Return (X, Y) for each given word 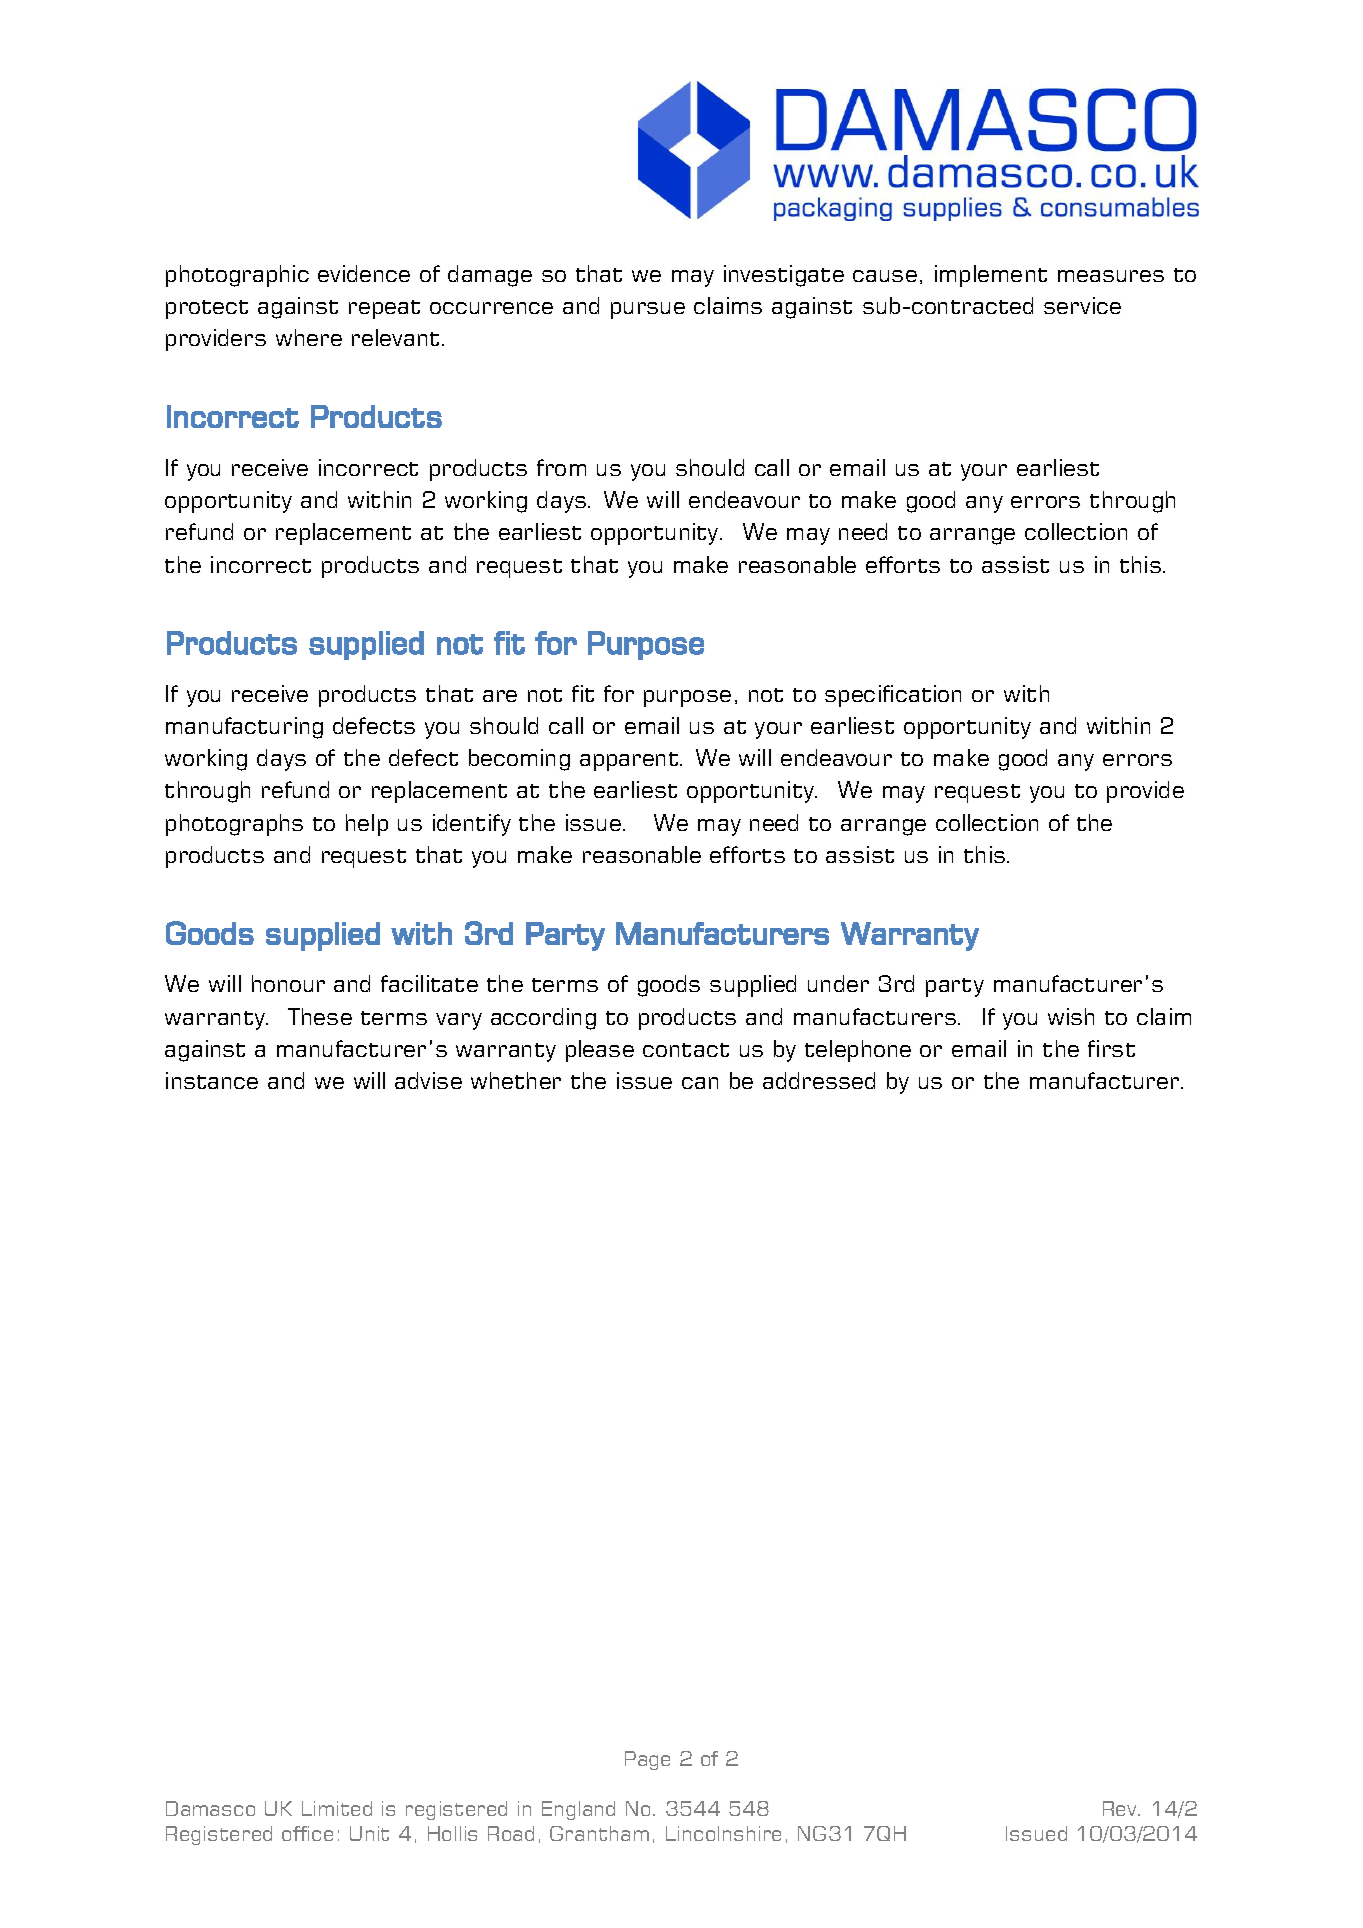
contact (686, 1050)
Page (647, 1760)
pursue (648, 310)
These (320, 1016)
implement (991, 276)
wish (1071, 1016)
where (309, 337)
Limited (337, 1808)
